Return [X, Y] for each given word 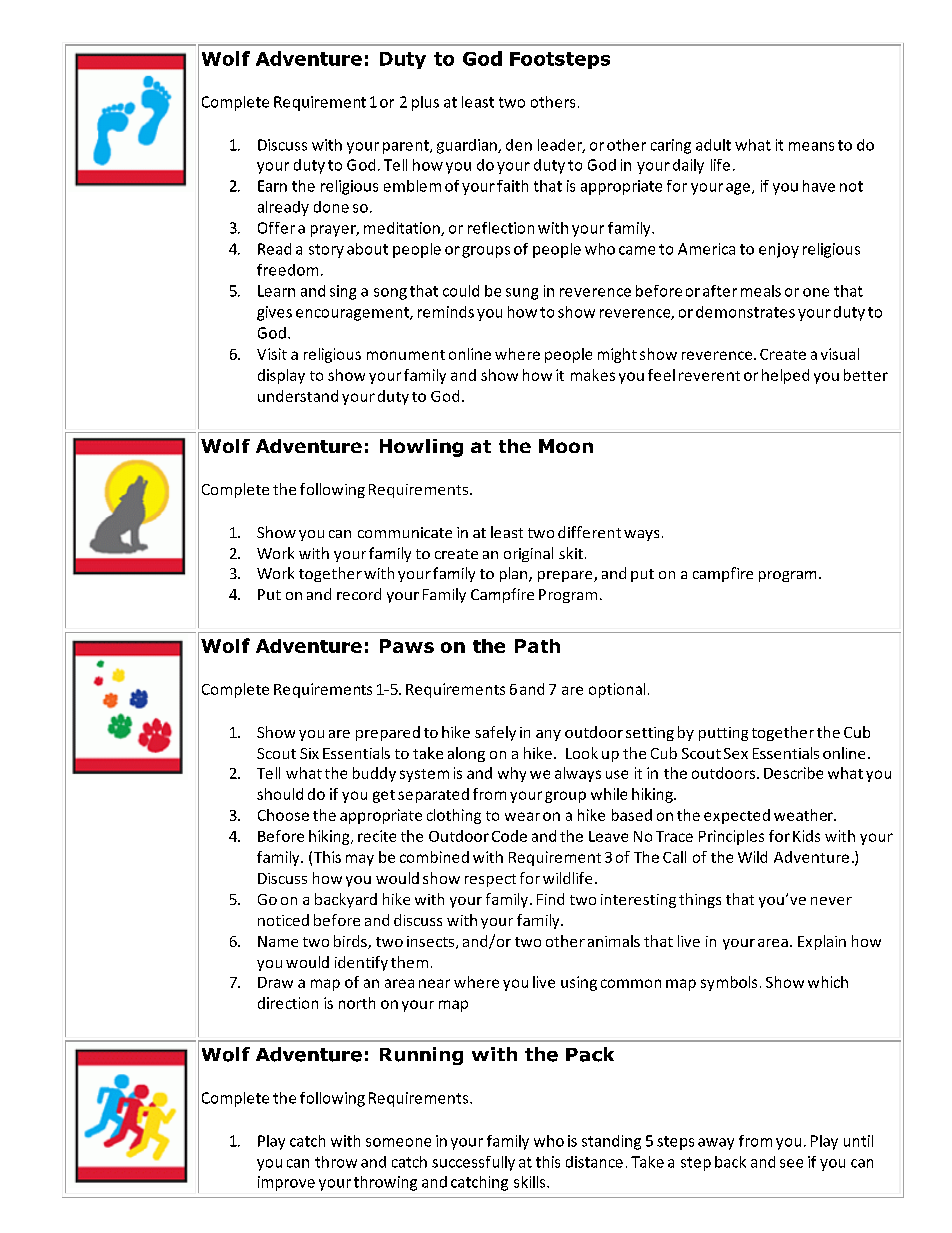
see [791, 1163]
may [360, 860]
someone [398, 1142]
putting [723, 734]
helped [785, 376]
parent [407, 147]
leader [561, 146]
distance [594, 1162]
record [359, 594]
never [831, 901]
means [811, 146]
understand [298, 396]
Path [537, 646]
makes [593, 375]
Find [550, 899]
